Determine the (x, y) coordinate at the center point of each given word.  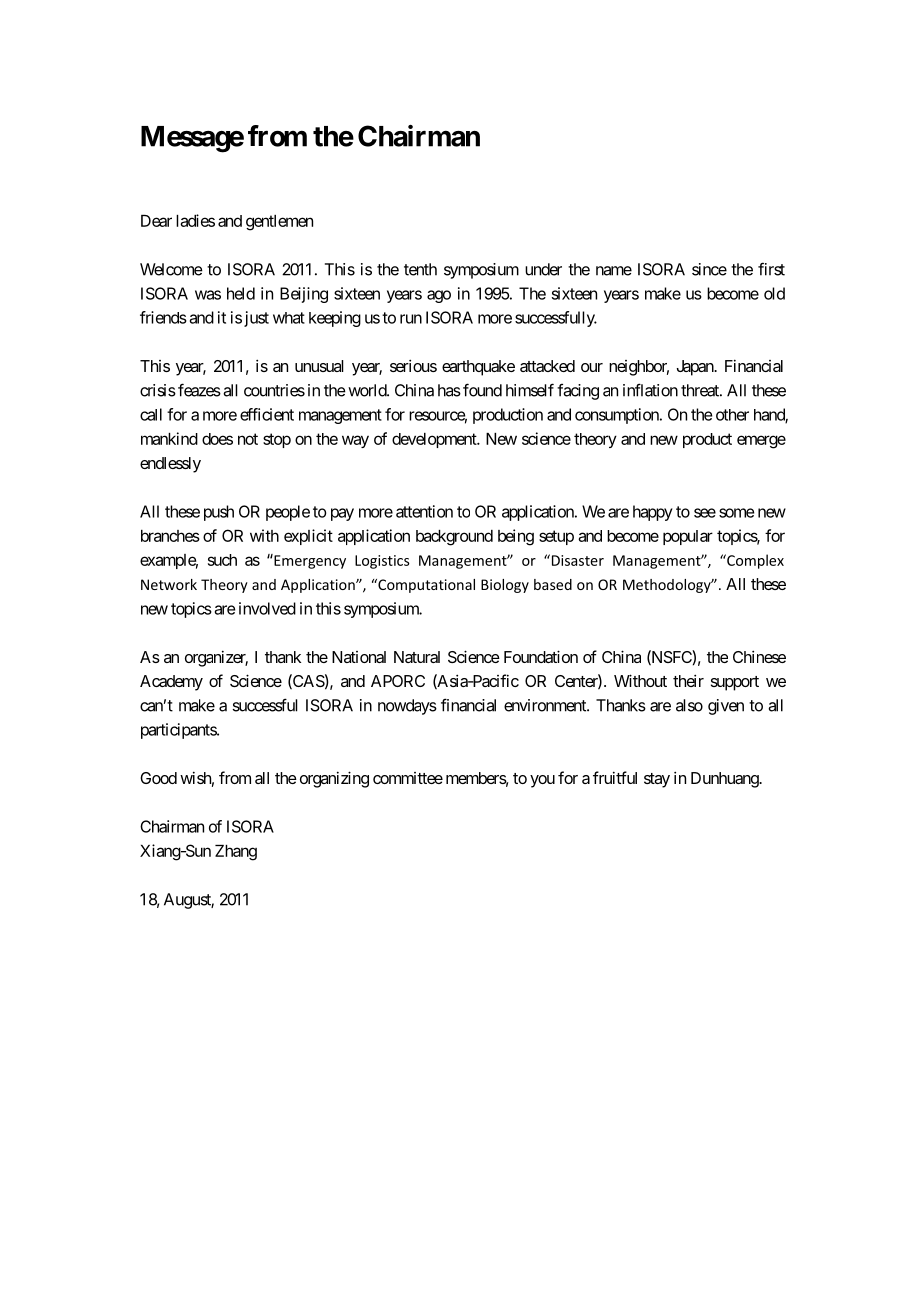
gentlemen (279, 223)
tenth (420, 269)
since (709, 269)
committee (408, 778)
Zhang (236, 853)
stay (657, 780)
